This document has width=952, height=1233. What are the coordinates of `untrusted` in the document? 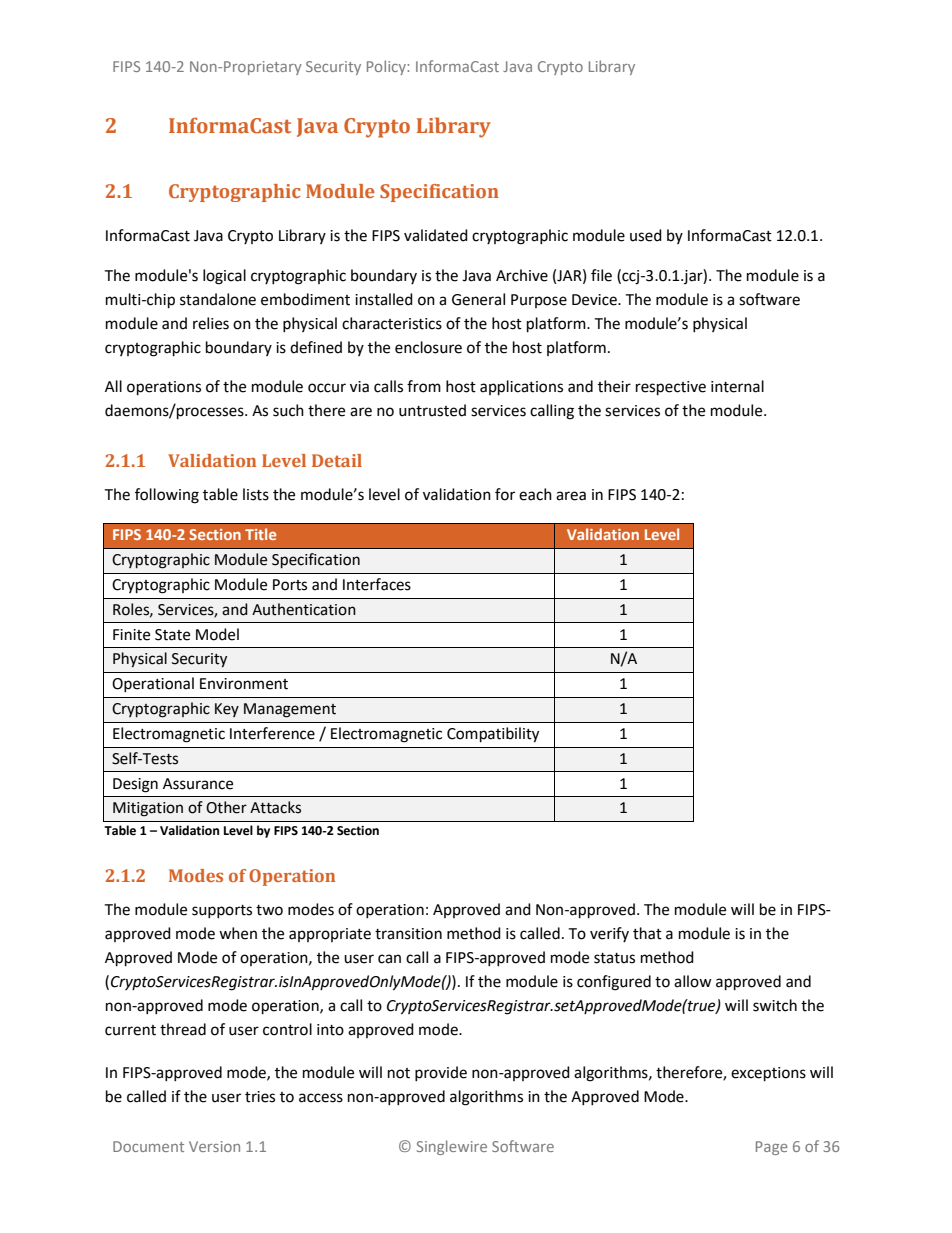 It's located at (432, 410).
